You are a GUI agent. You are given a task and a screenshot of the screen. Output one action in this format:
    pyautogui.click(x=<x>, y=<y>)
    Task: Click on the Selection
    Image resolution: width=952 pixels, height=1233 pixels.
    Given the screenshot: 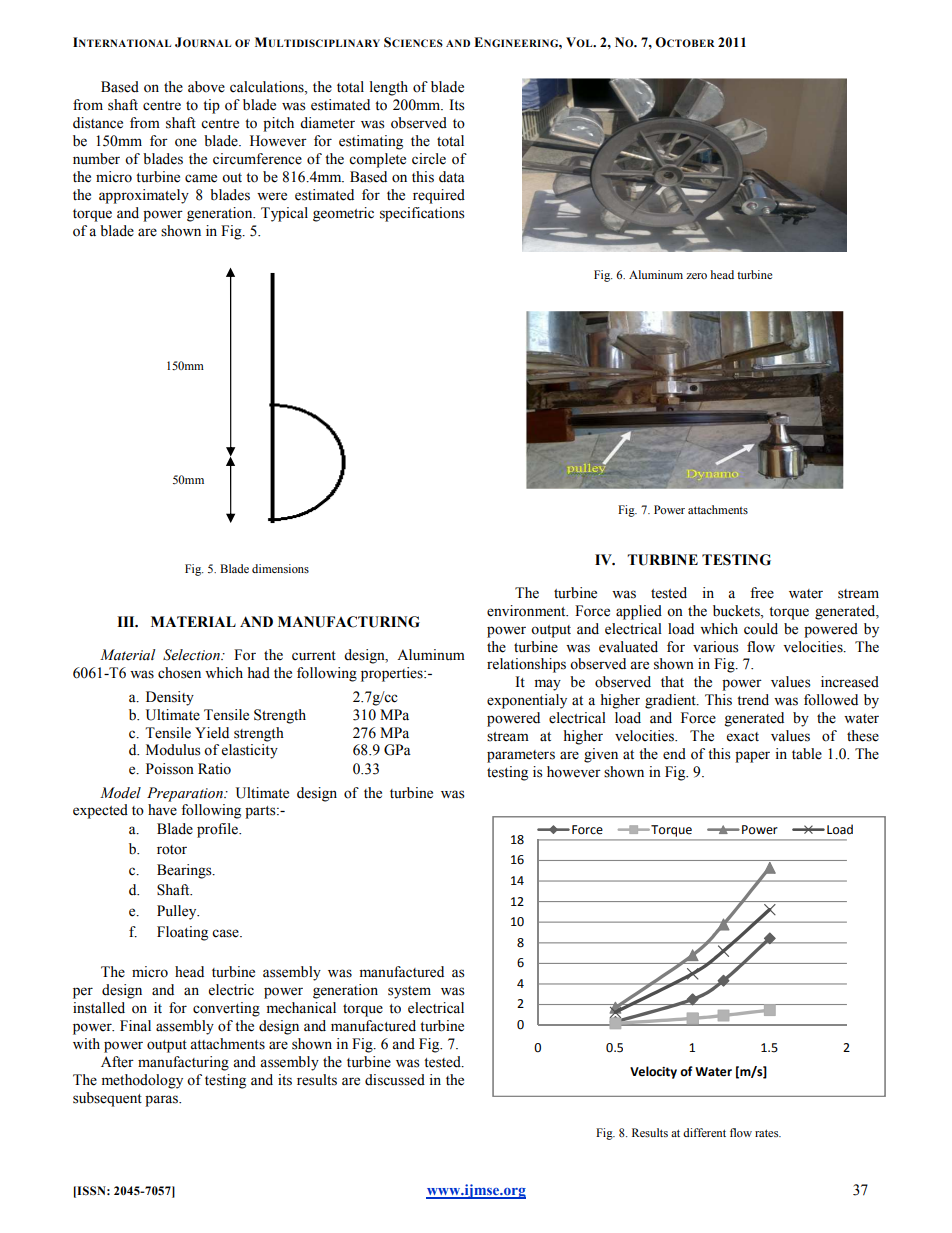 What is the action you would take?
    pyautogui.click(x=192, y=655)
